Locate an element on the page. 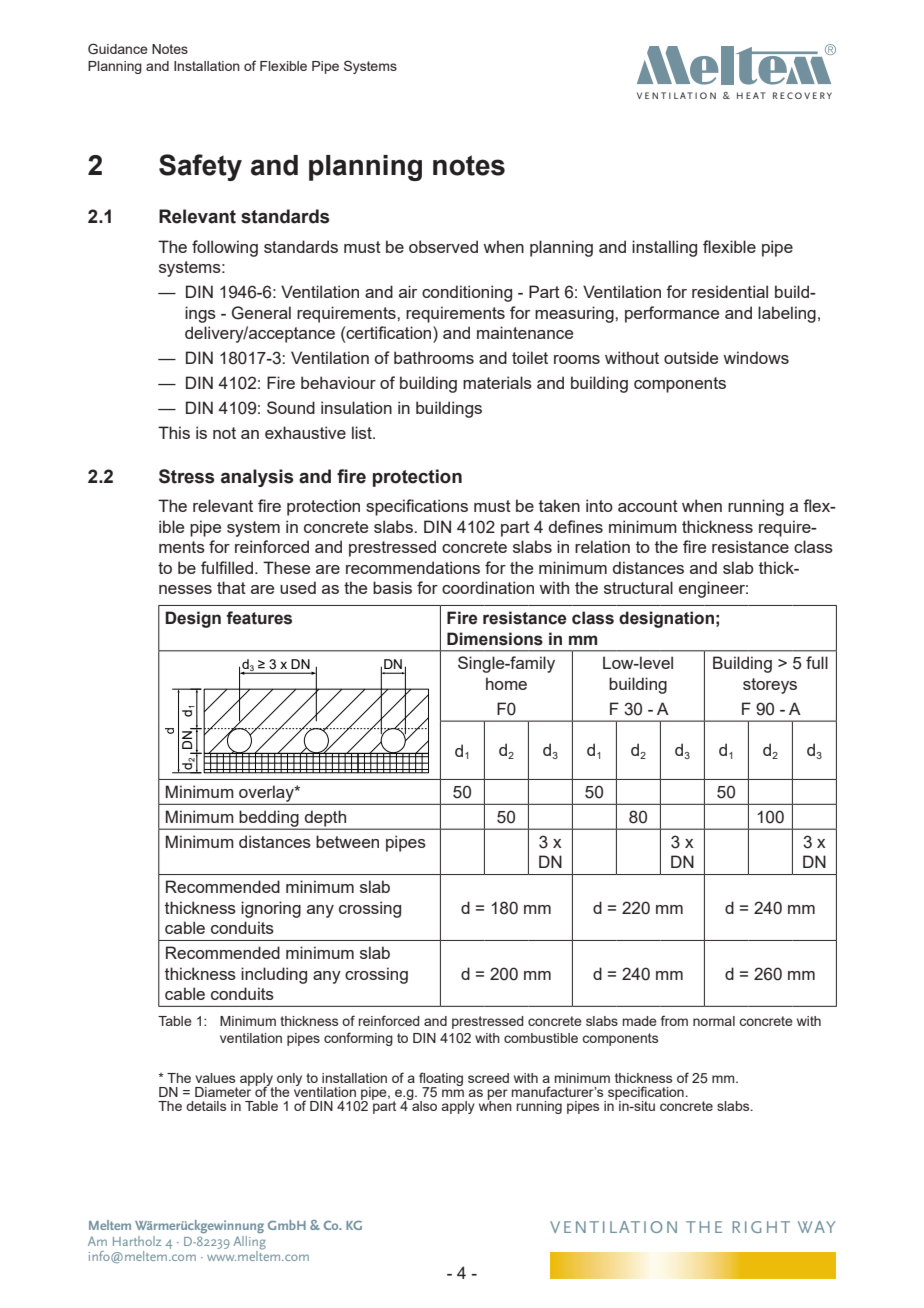  windows is located at coordinates (756, 357).
